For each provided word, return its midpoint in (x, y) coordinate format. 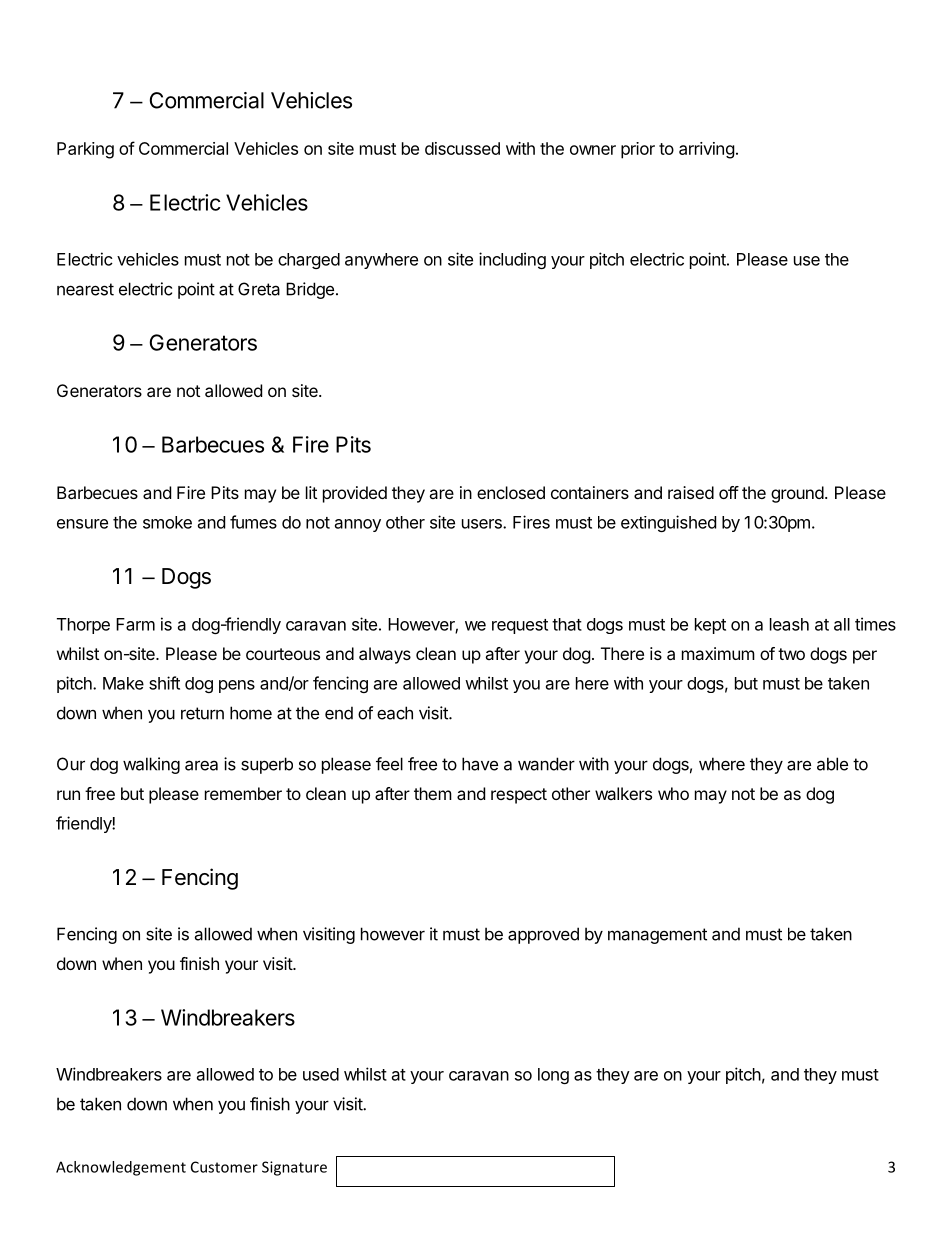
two (791, 654)
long (553, 1076)
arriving (707, 150)
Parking (85, 150)
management (657, 936)
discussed (462, 148)
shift (164, 683)
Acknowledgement (121, 1168)
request (520, 626)
